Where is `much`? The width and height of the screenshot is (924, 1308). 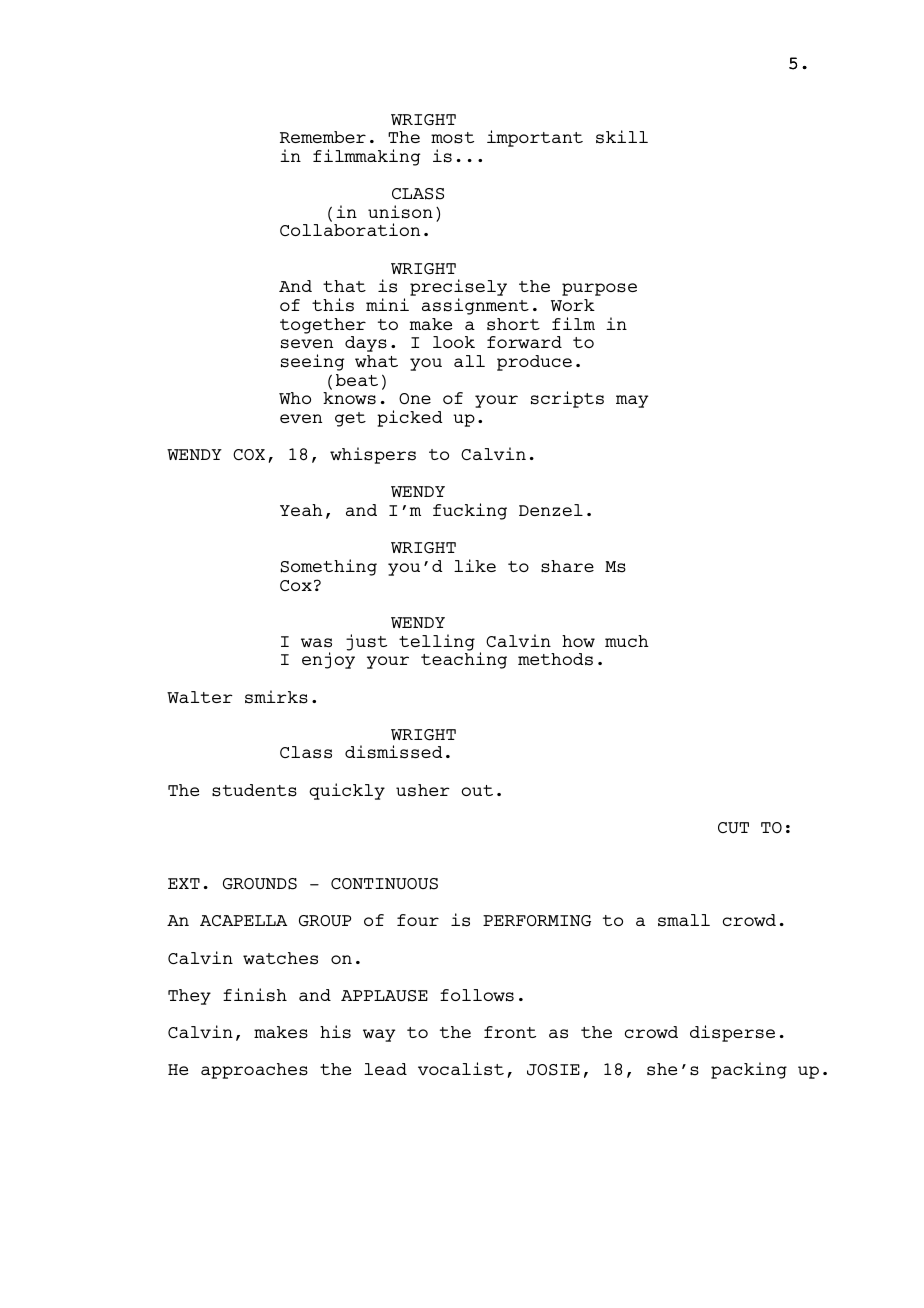
much is located at coordinates (627, 641).
